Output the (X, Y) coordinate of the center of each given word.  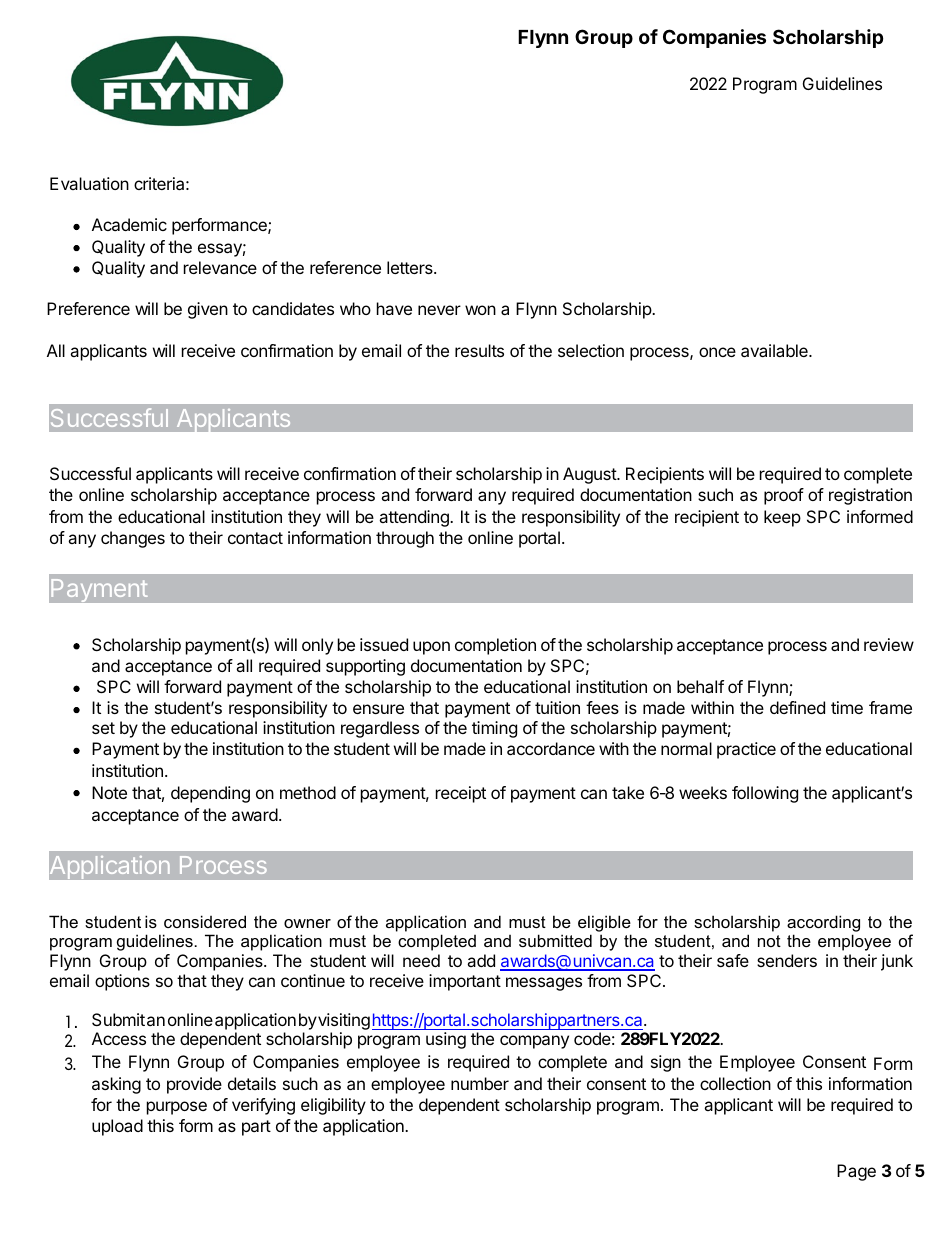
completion (495, 646)
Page (856, 1172)
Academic (129, 224)
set (103, 728)
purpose (177, 1108)
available (775, 350)
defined (797, 707)
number (480, 1083)
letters (411, 267)
